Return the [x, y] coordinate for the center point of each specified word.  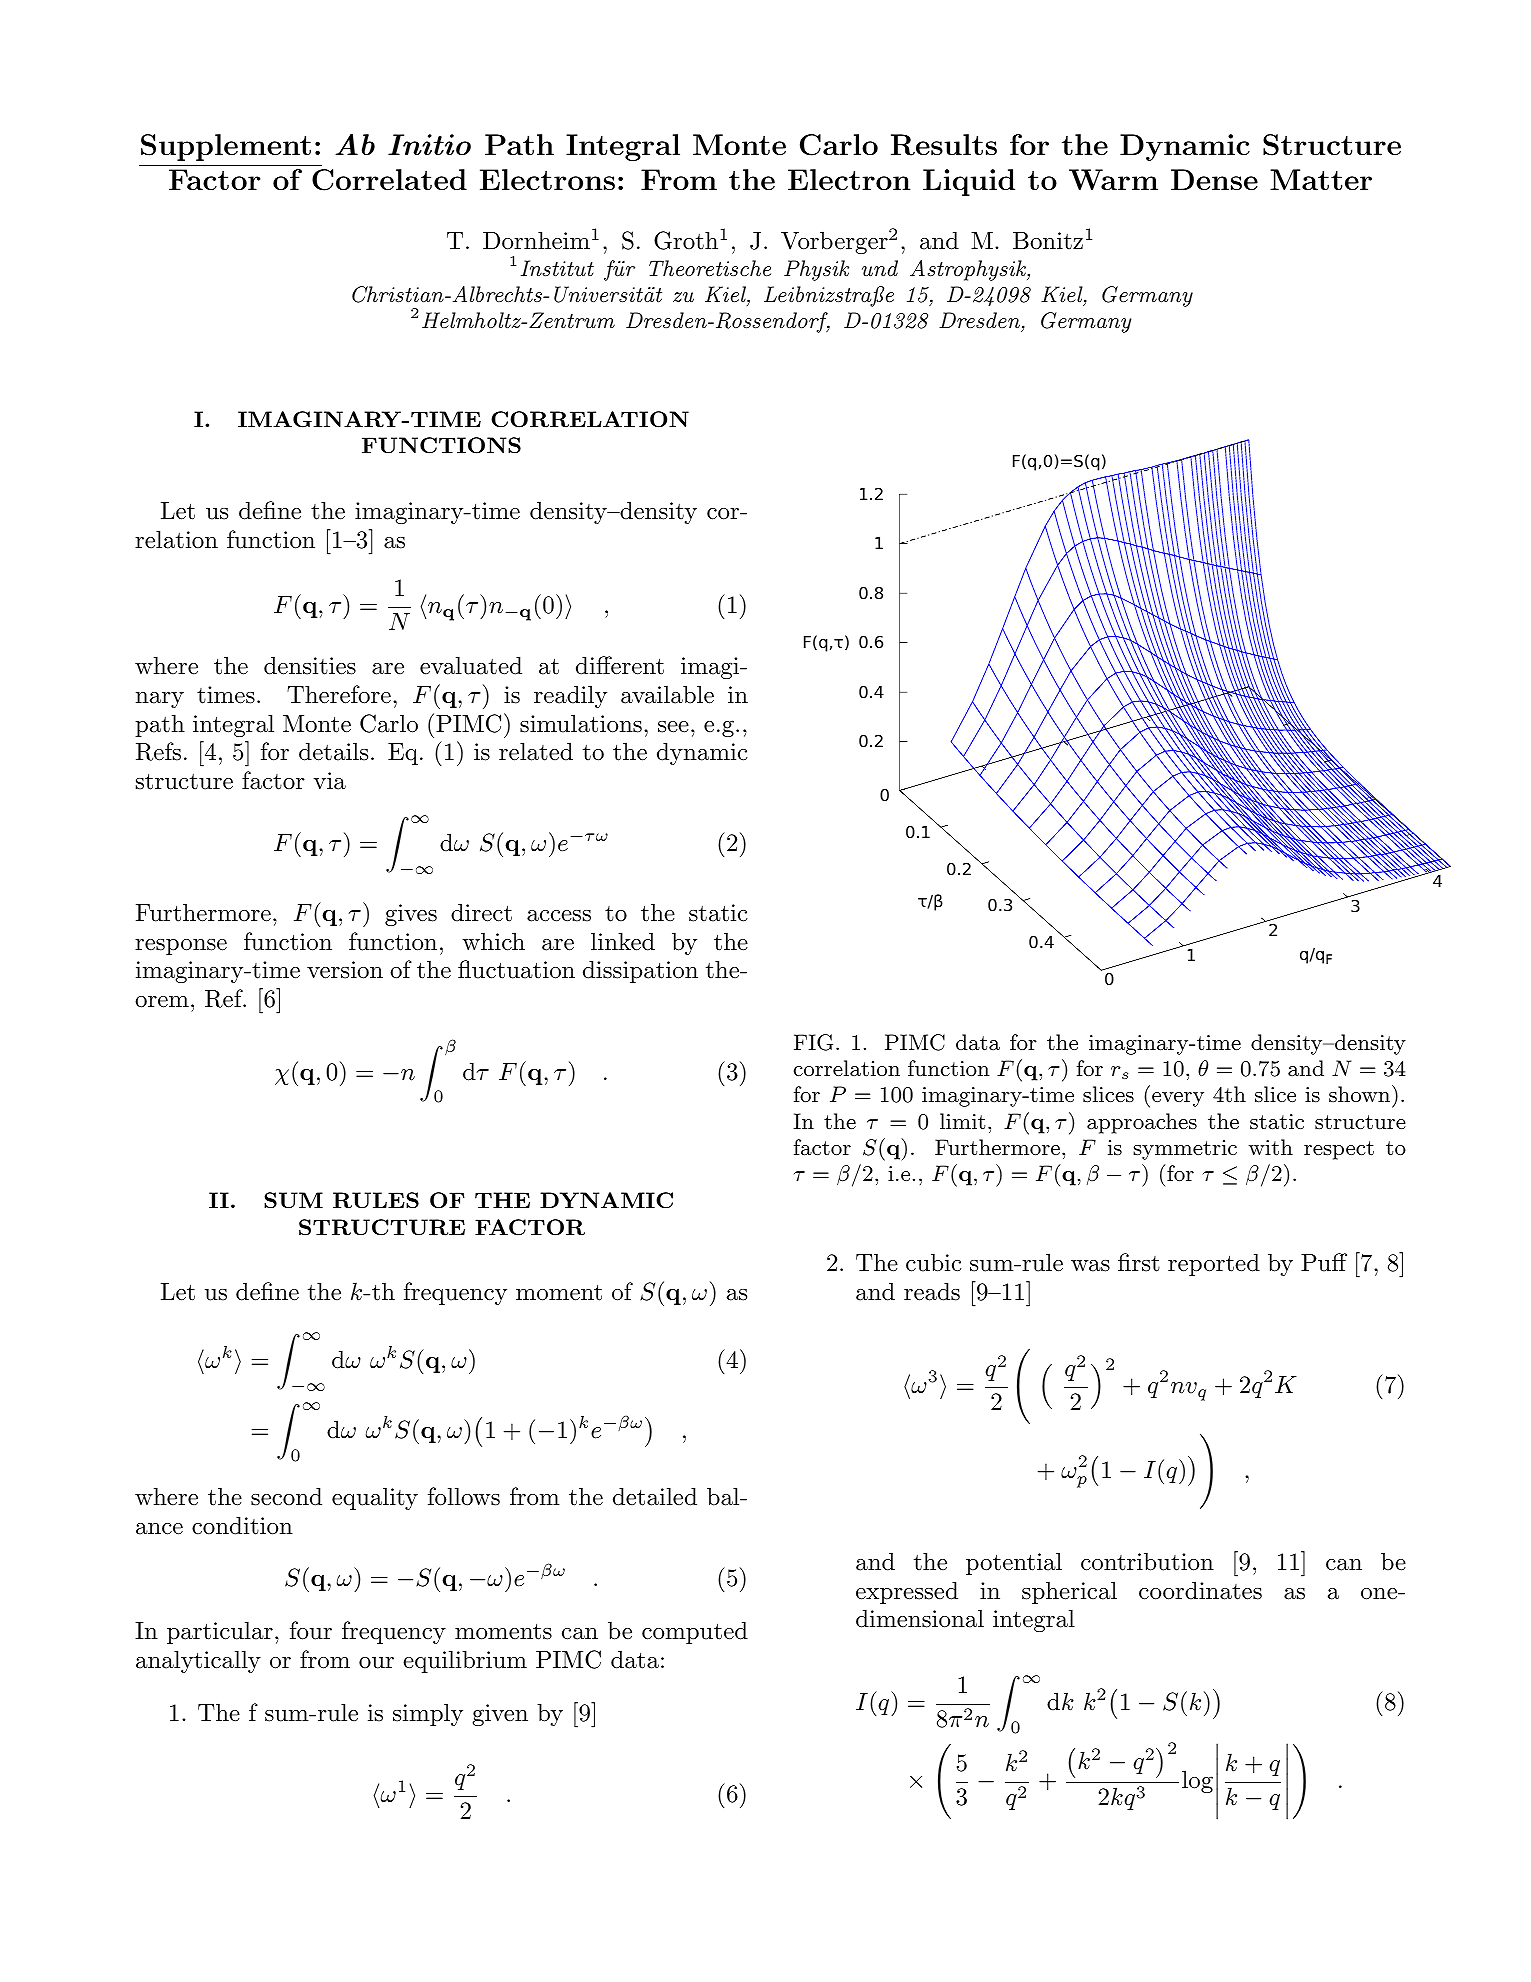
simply [428, 1714]
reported [1214, 1264]
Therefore [339, 694]
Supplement [226, 147]
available [667, 694]
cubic [934, 1262]
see [673, 727]
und [880, 268]
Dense [1214, 179]
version [345, 970]
